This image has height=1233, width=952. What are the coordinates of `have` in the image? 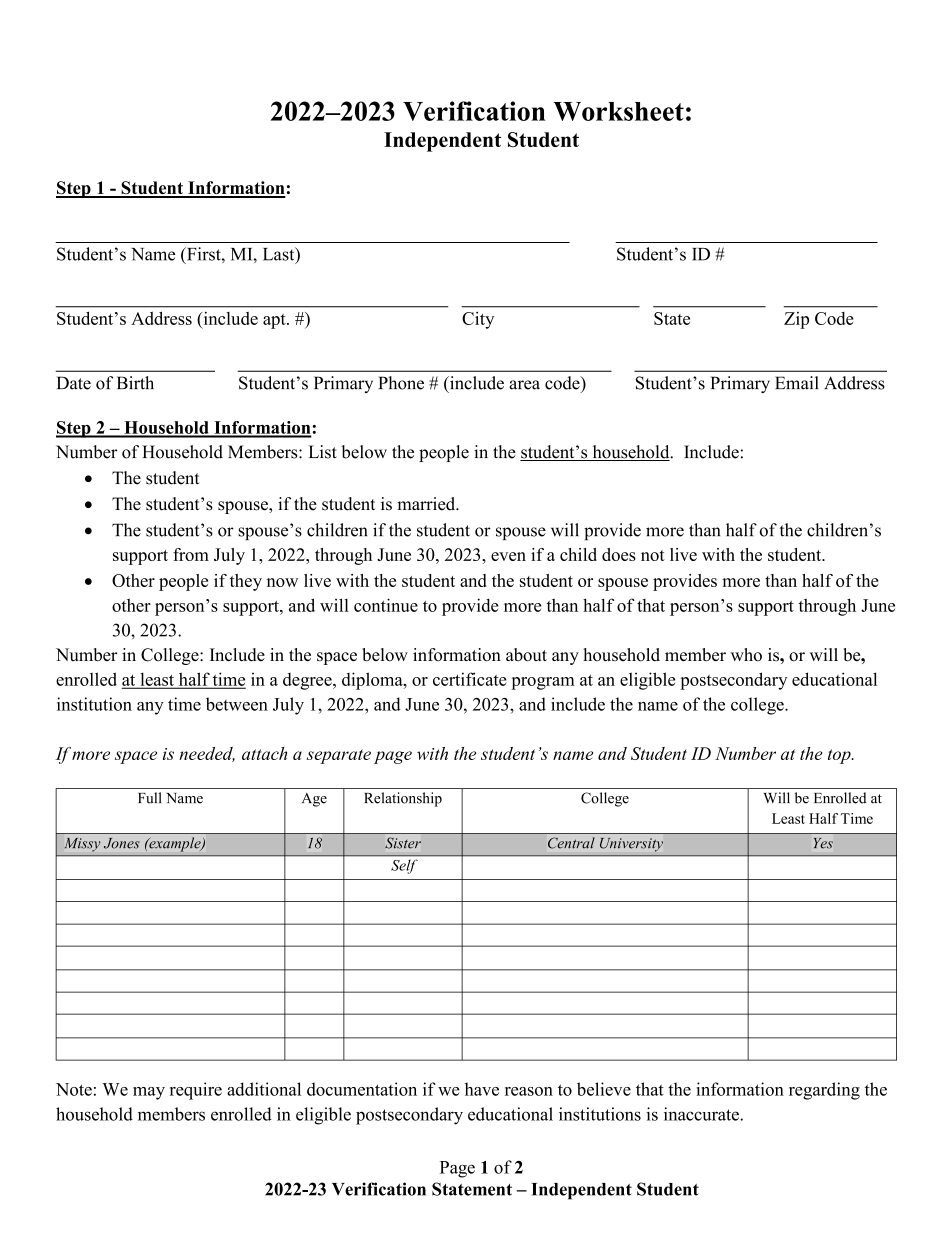 It's located at (482, 1089).
